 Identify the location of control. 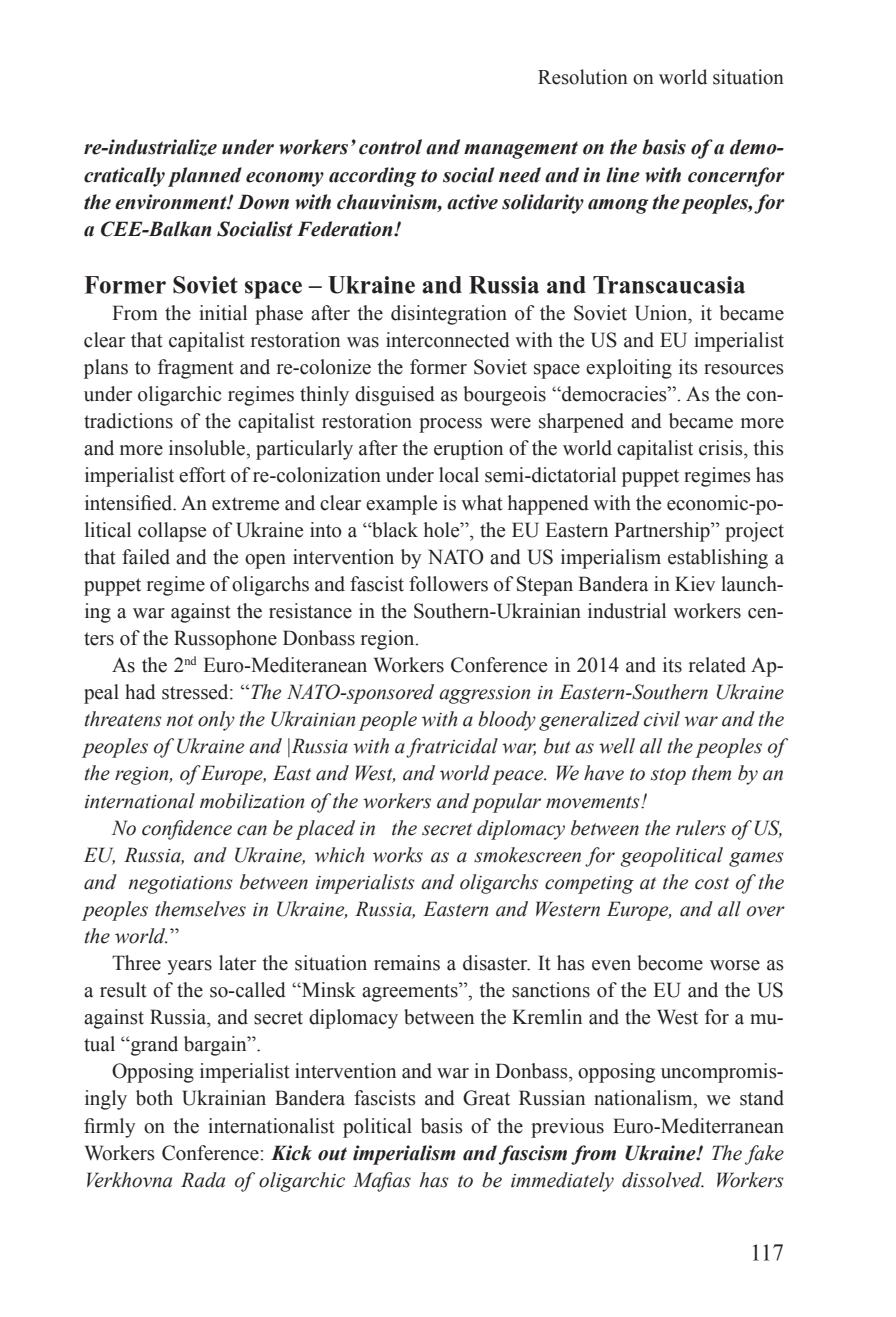
(390, 147).
